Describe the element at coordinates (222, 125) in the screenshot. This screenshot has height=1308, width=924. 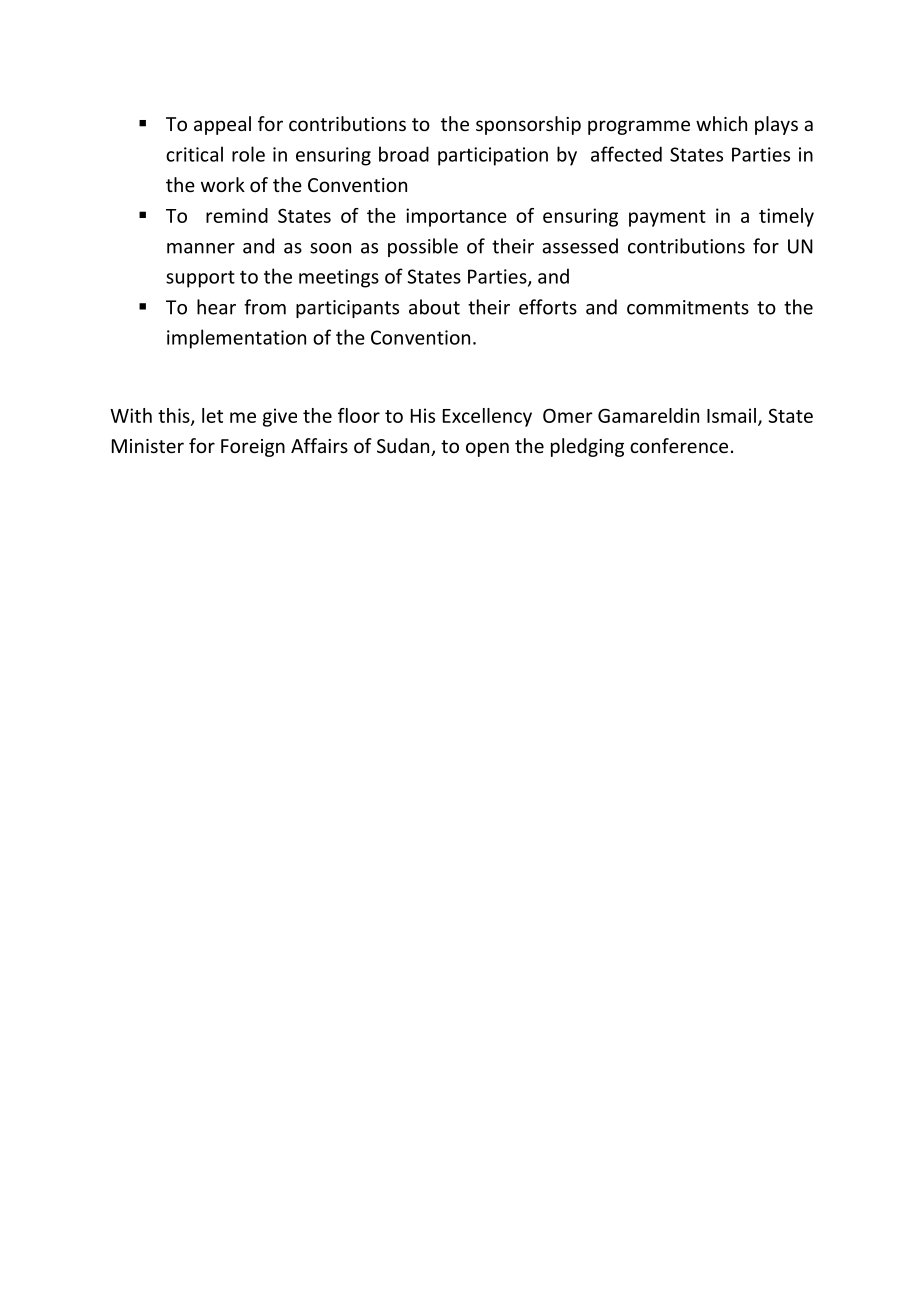
I see `appeal` at that location.
